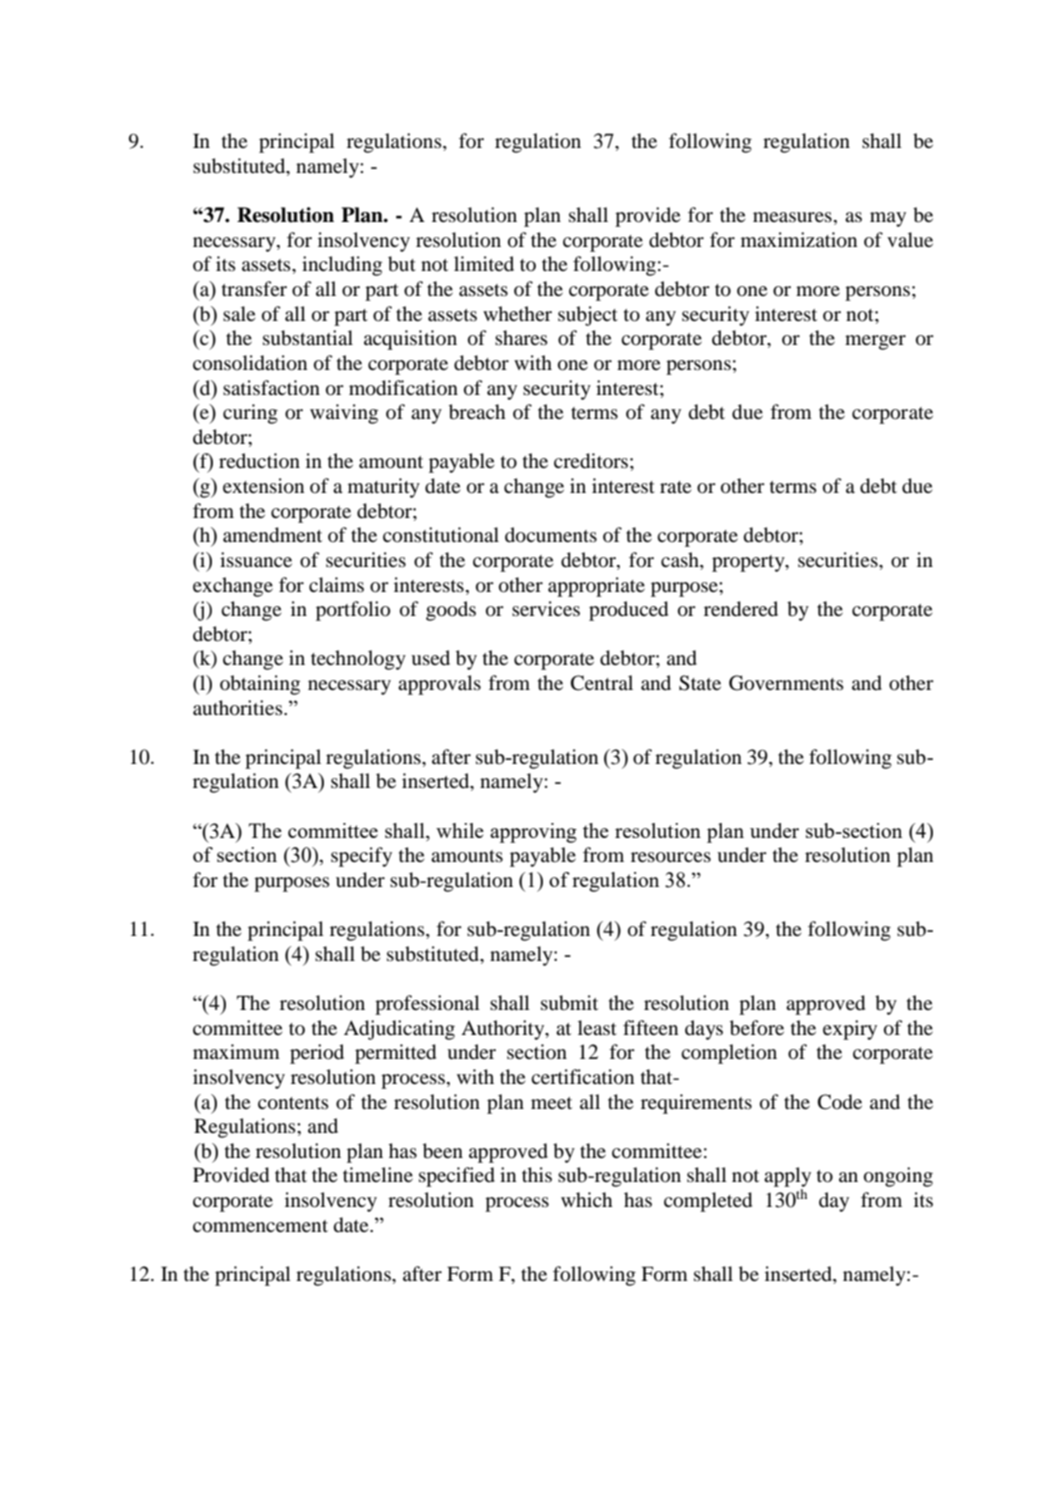  I want to click on limited, so click(484, 263).
